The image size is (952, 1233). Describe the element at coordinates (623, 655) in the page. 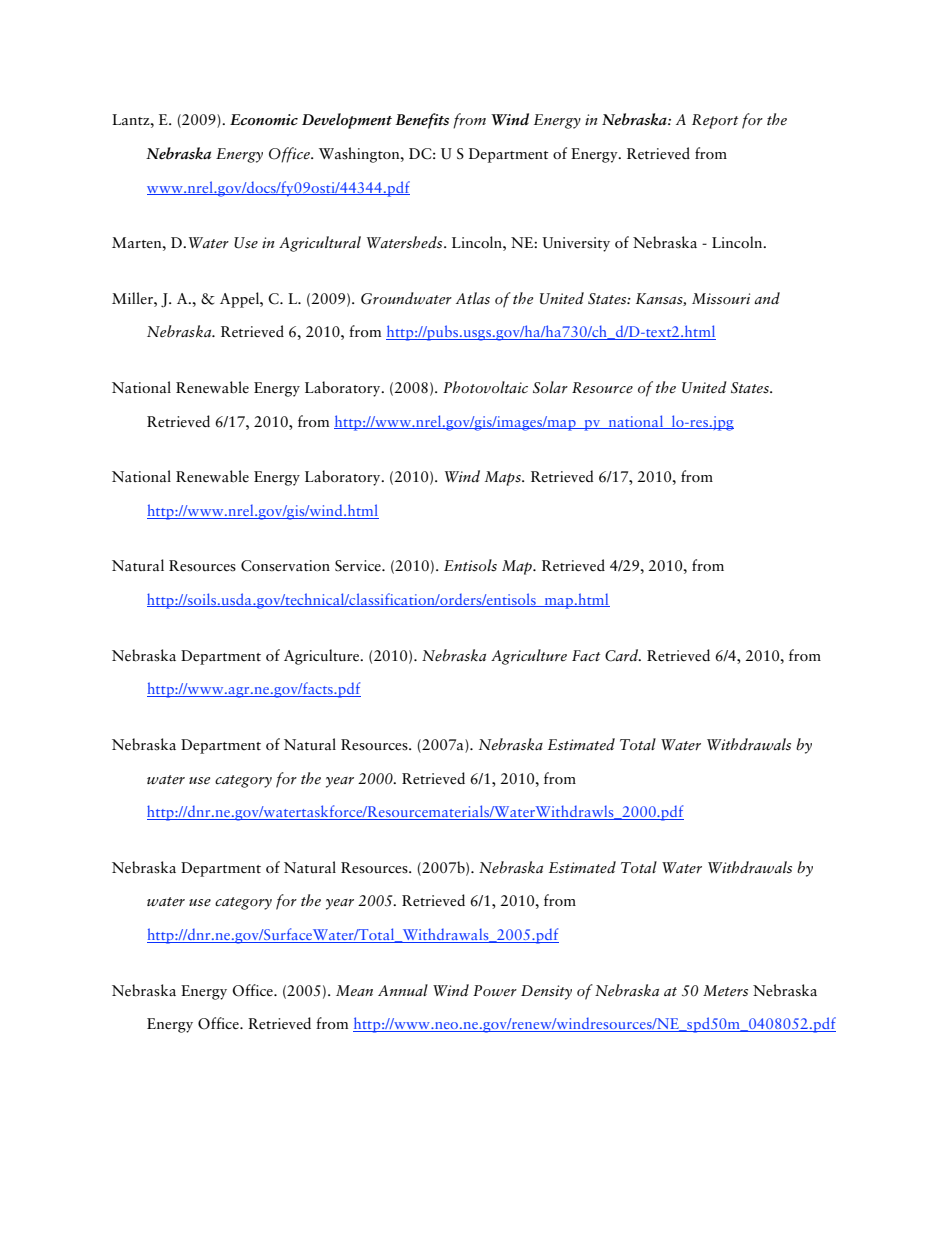

I see `Card` at that location.
